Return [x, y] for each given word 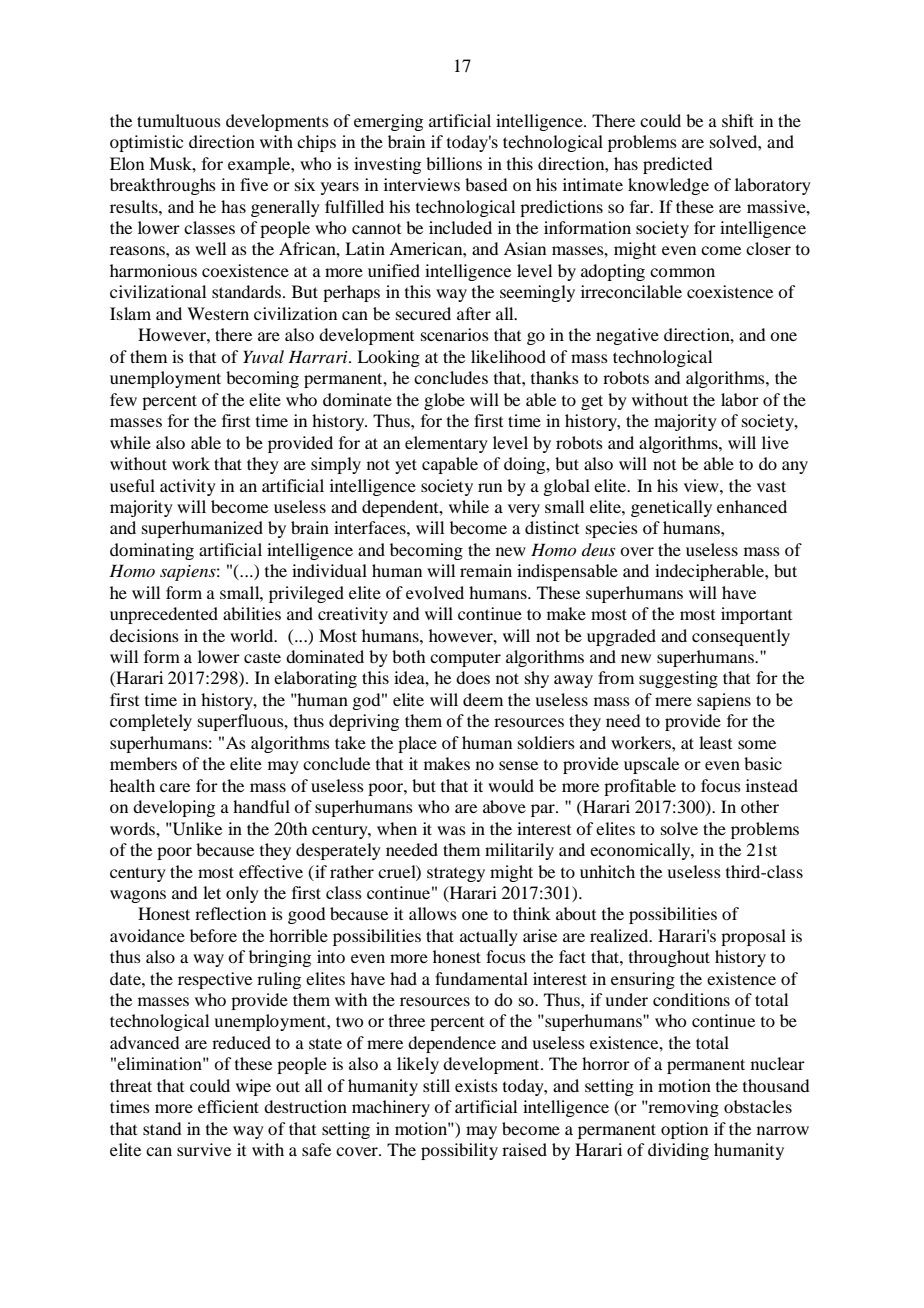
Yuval [263, 356]
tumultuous [179, 120]
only [242, 894]
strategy [456, 874]
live [775, 442]
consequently [741, 637]
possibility [459, 1151]
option [684, 1130]
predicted [677, 165]
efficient [228, 1106]
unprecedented [164, 615]
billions [454, 163]
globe [444, 401]
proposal [753, 937]
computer [465, 659]
